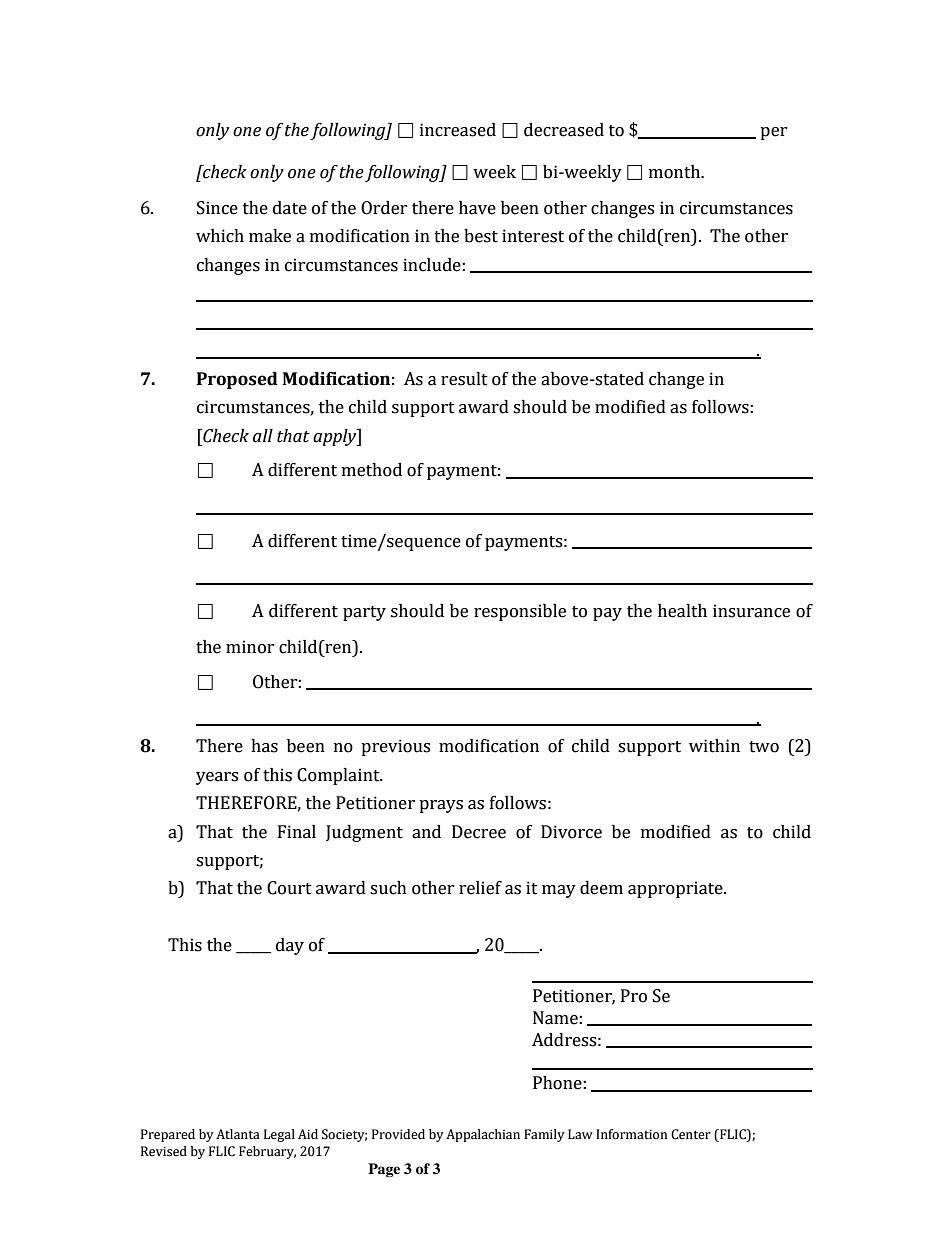 This screenshot has height=1233, width=952. What do you see at coordinates (250, 647) in the screenshot?
I see `minor` at bounding box center [250, 647].
